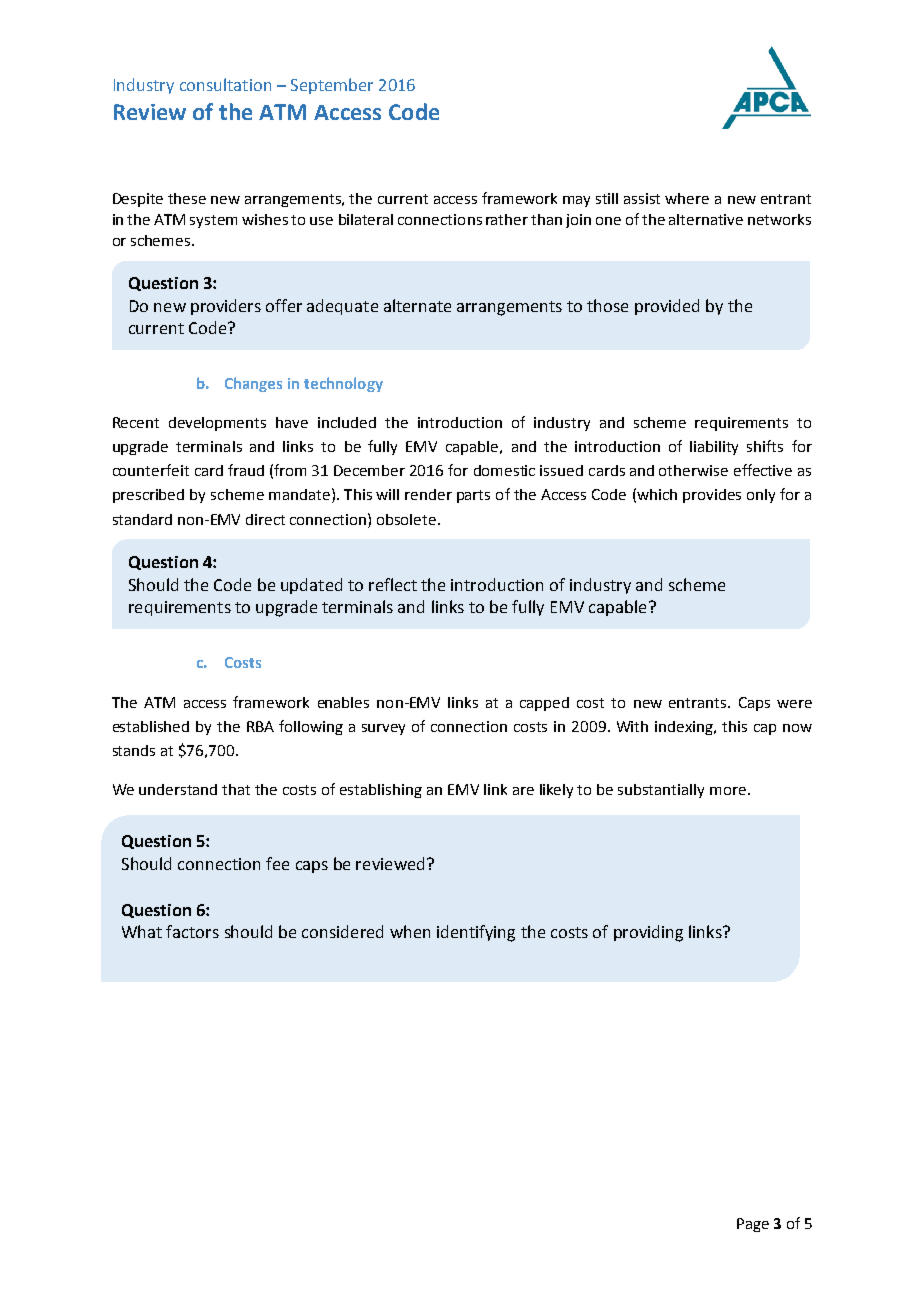 The image size is (924, 1308). What do you see at coordinates (473, 496) in the screenshot?
I see `parts` at bounding box center [473, 496].
